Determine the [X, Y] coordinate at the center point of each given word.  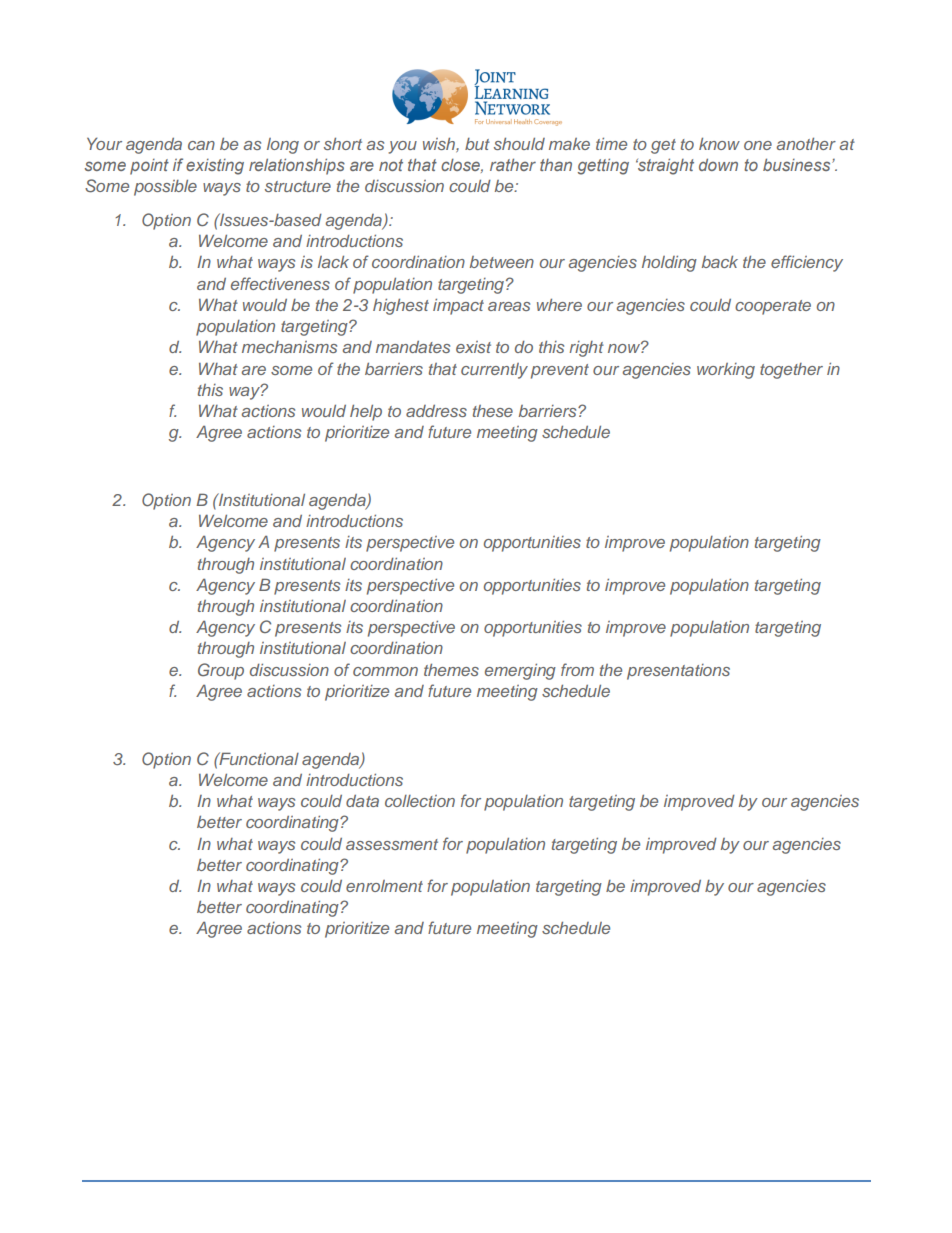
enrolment [384, 886]
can [201, 145]
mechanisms [289, 347]
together [791, 371]
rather [513, 164]
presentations [678, 672]
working [726, 371]
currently [494, 371]
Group [221, 671]
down [718, 164]
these [493, 411]
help [366, 413]
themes [451, 670]
